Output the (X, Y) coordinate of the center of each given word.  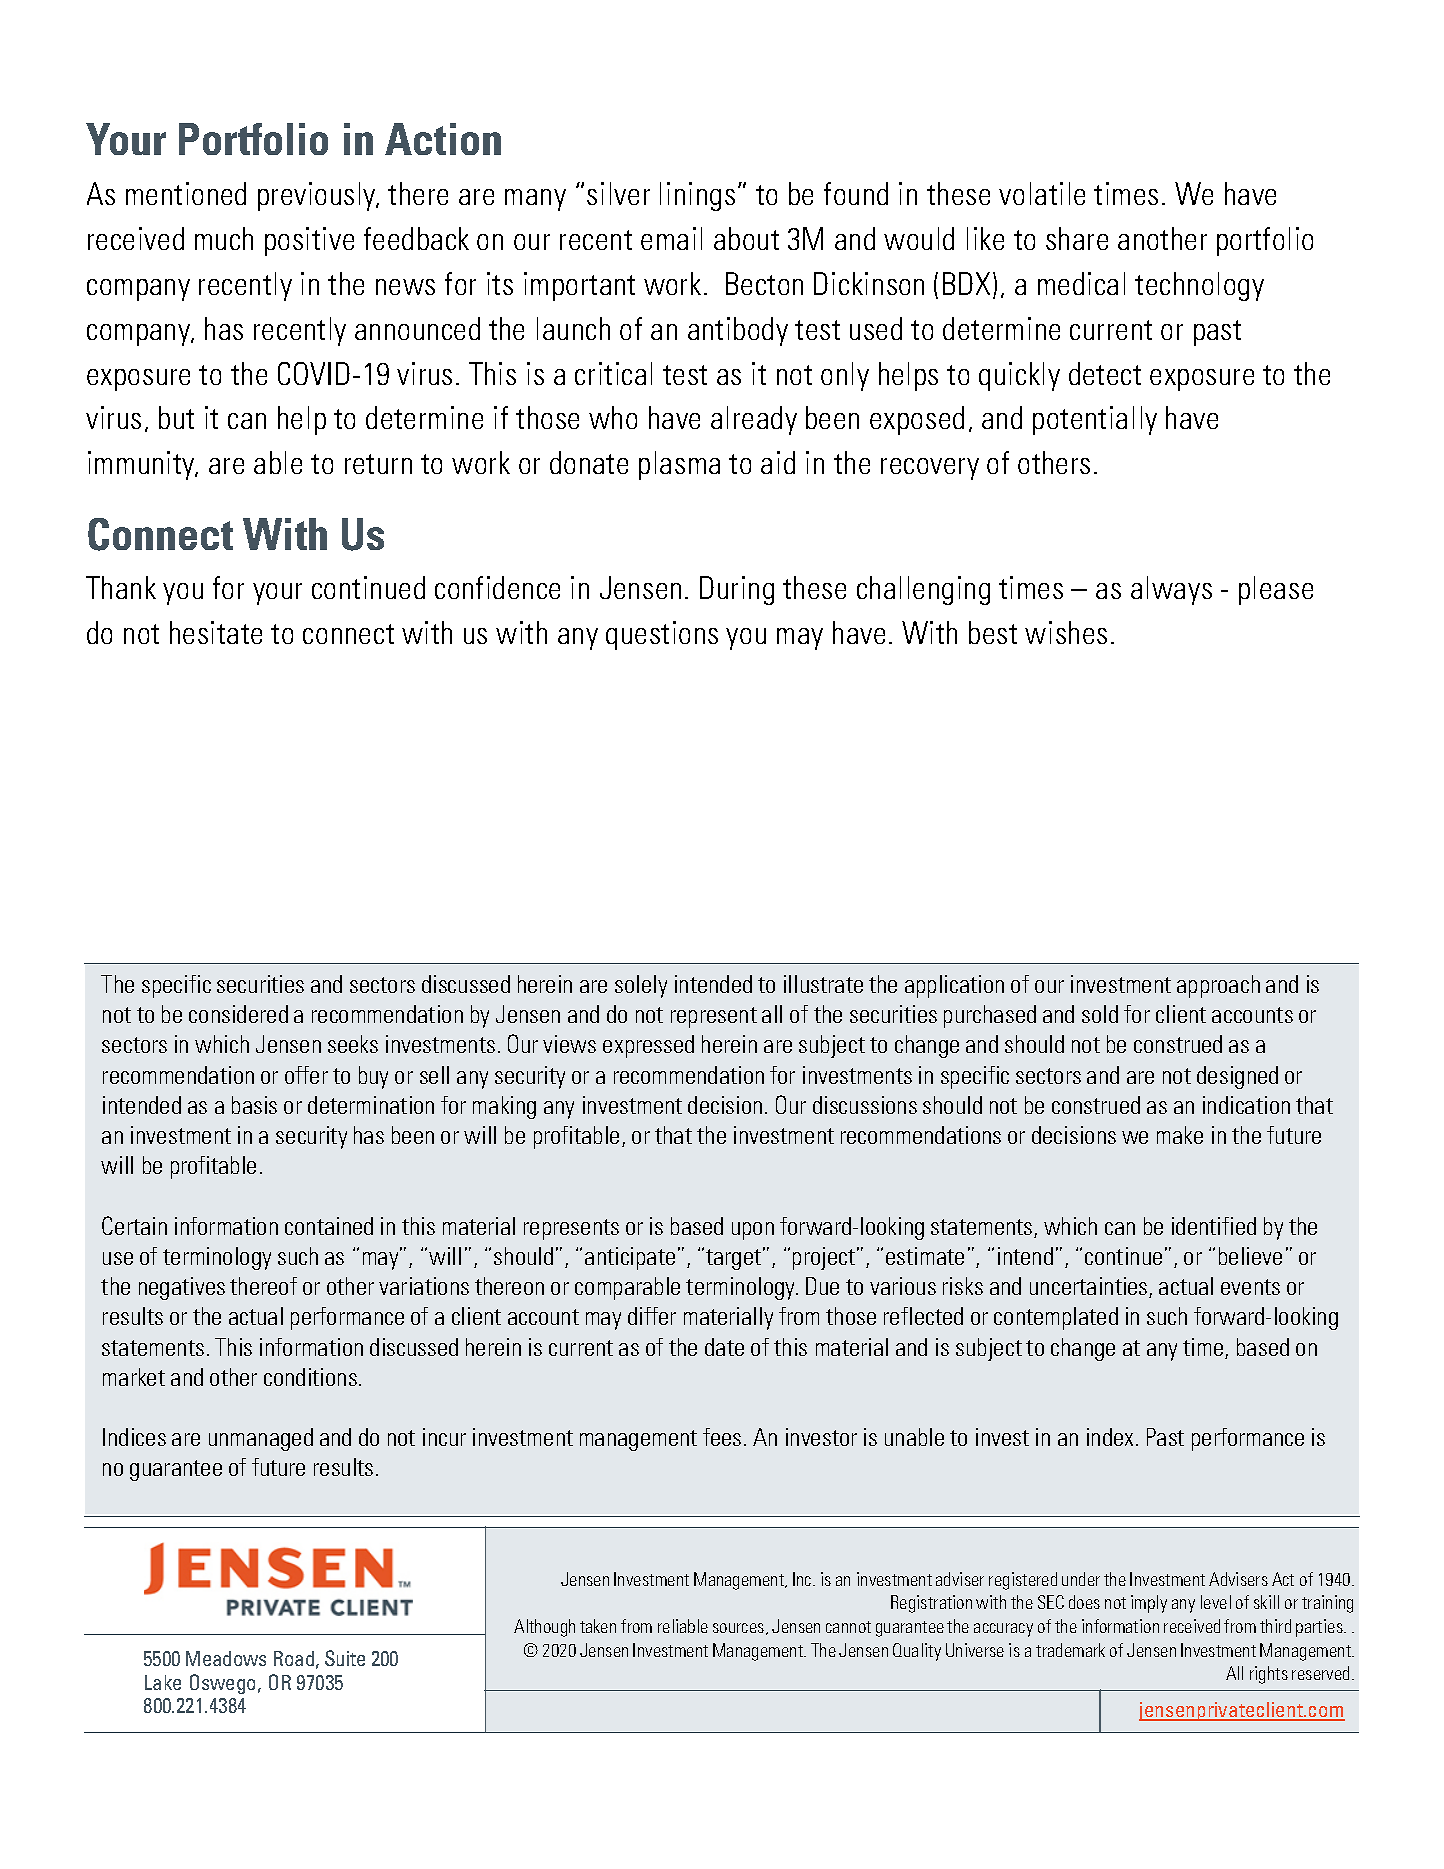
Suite (345, 1658)
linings (697, 196)
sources (740, 1629)
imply (1149, 1604)
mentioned (186, 193)
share (1077, 238)
